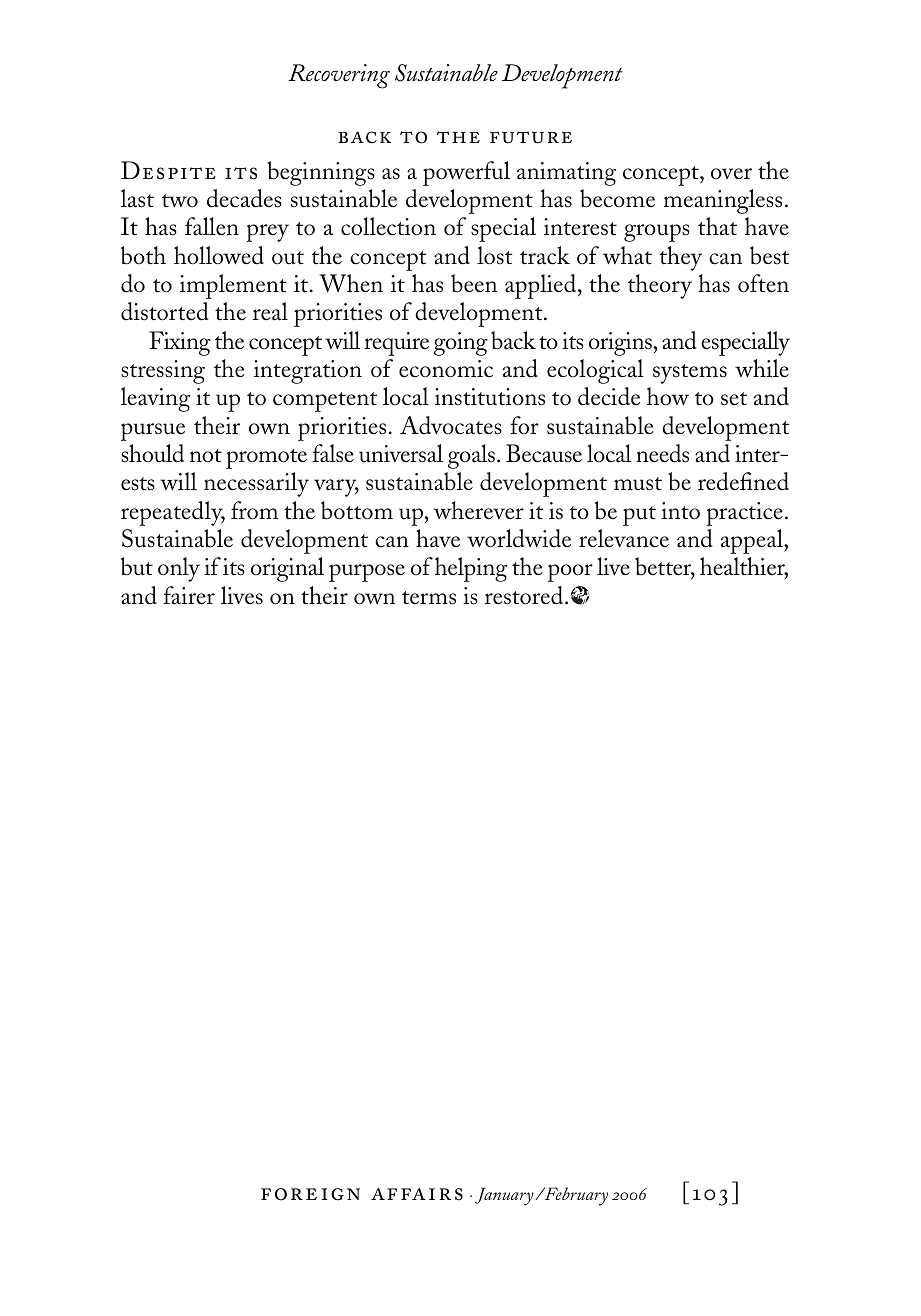 This image has height=1316, width=921. Describe the element at coordinates (417, 1194) in the image. I see `affairs` at that location.
